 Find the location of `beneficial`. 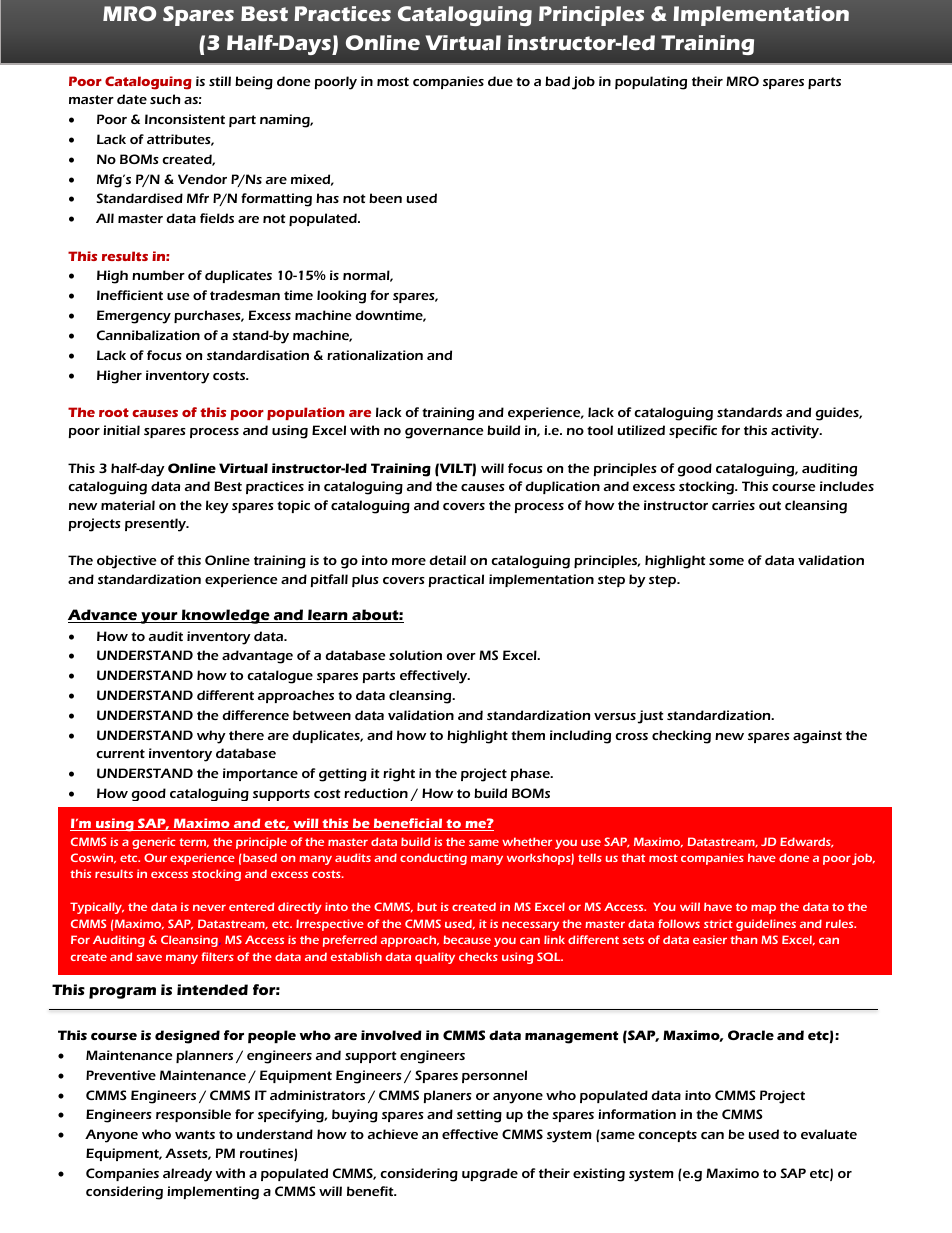

beneficial is located at coordinates (408, 824).
